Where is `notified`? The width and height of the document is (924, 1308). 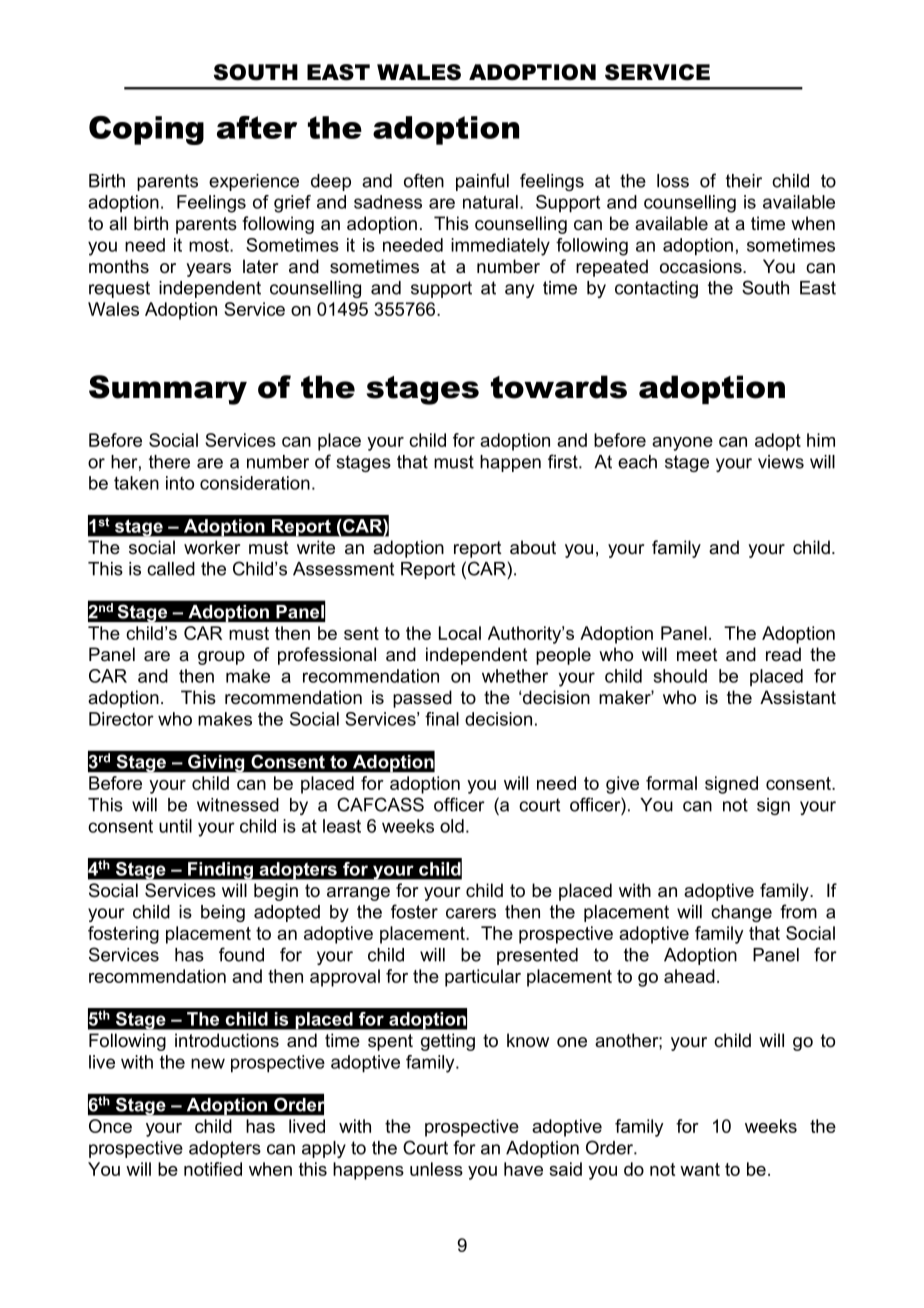
notified is located at coordinates (213, 1169).
